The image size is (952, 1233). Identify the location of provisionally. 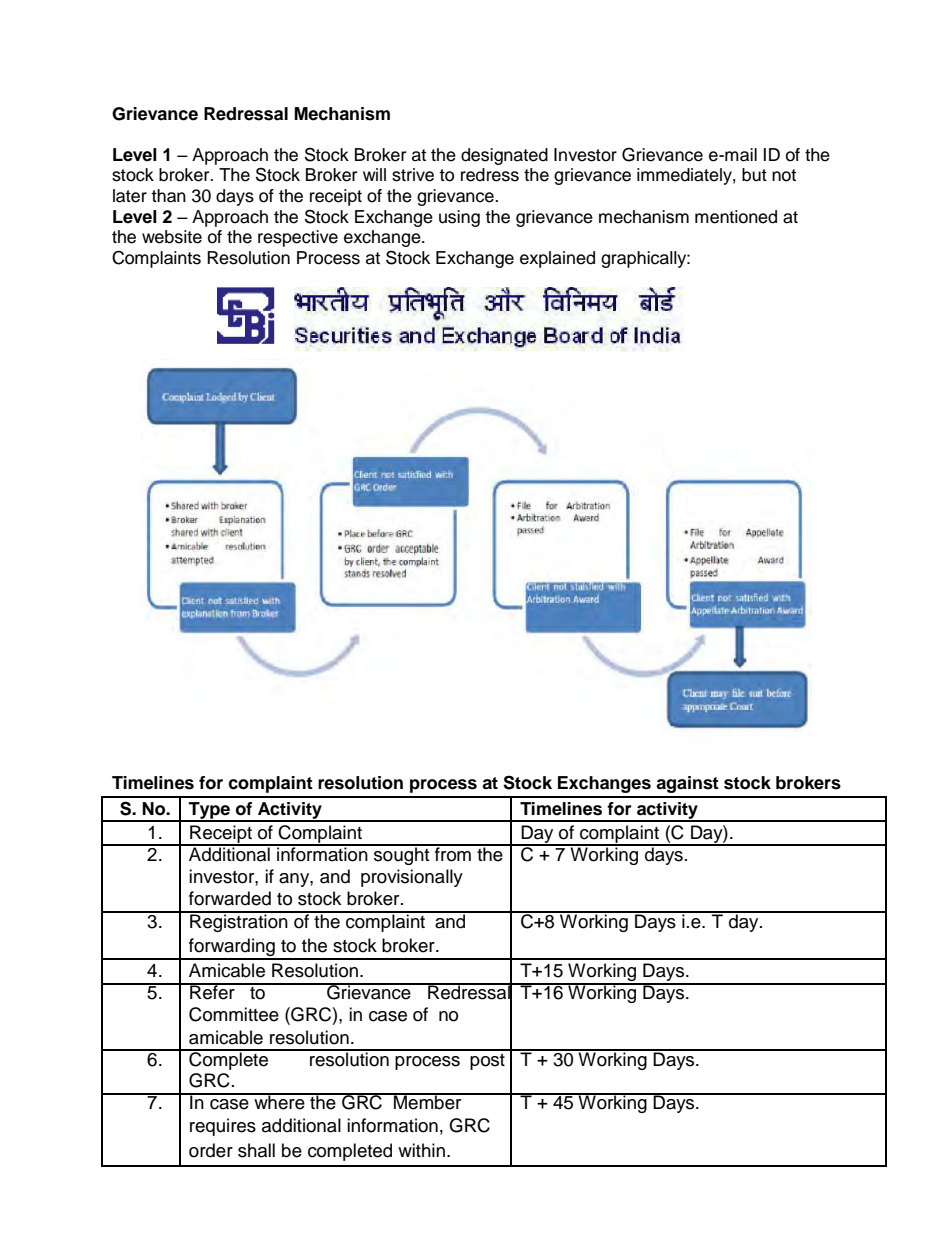
(412, 878).
